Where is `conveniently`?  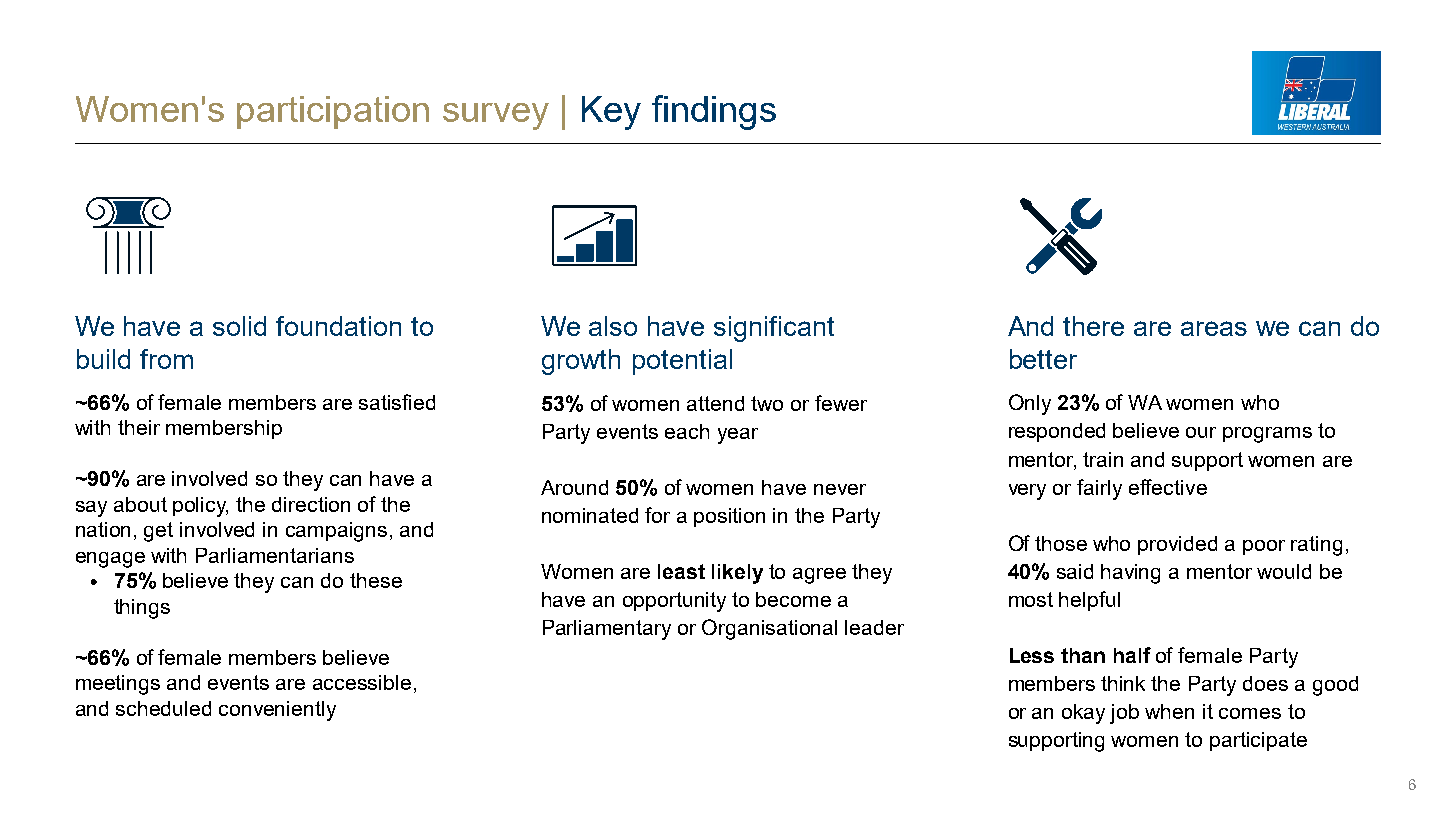 conveniently is located at coordinates (277, 711).
